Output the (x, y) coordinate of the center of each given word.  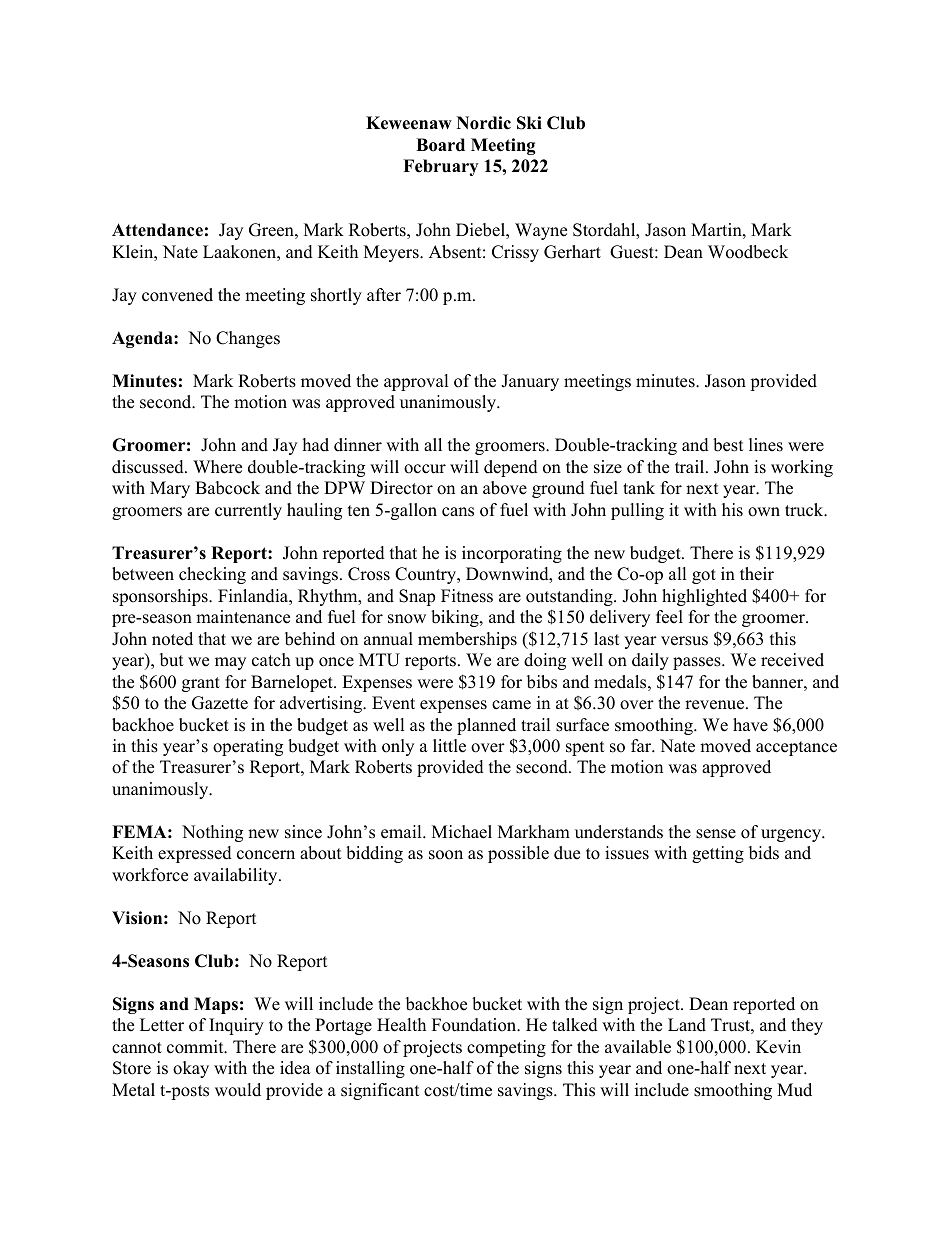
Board (440, 145)
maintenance (243, 617)
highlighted (704, 597)
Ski (529, 123)
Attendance (157, 230)
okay (191, 1069)
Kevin (778, 1047)
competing (506, 1048)
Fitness (467, 596)
